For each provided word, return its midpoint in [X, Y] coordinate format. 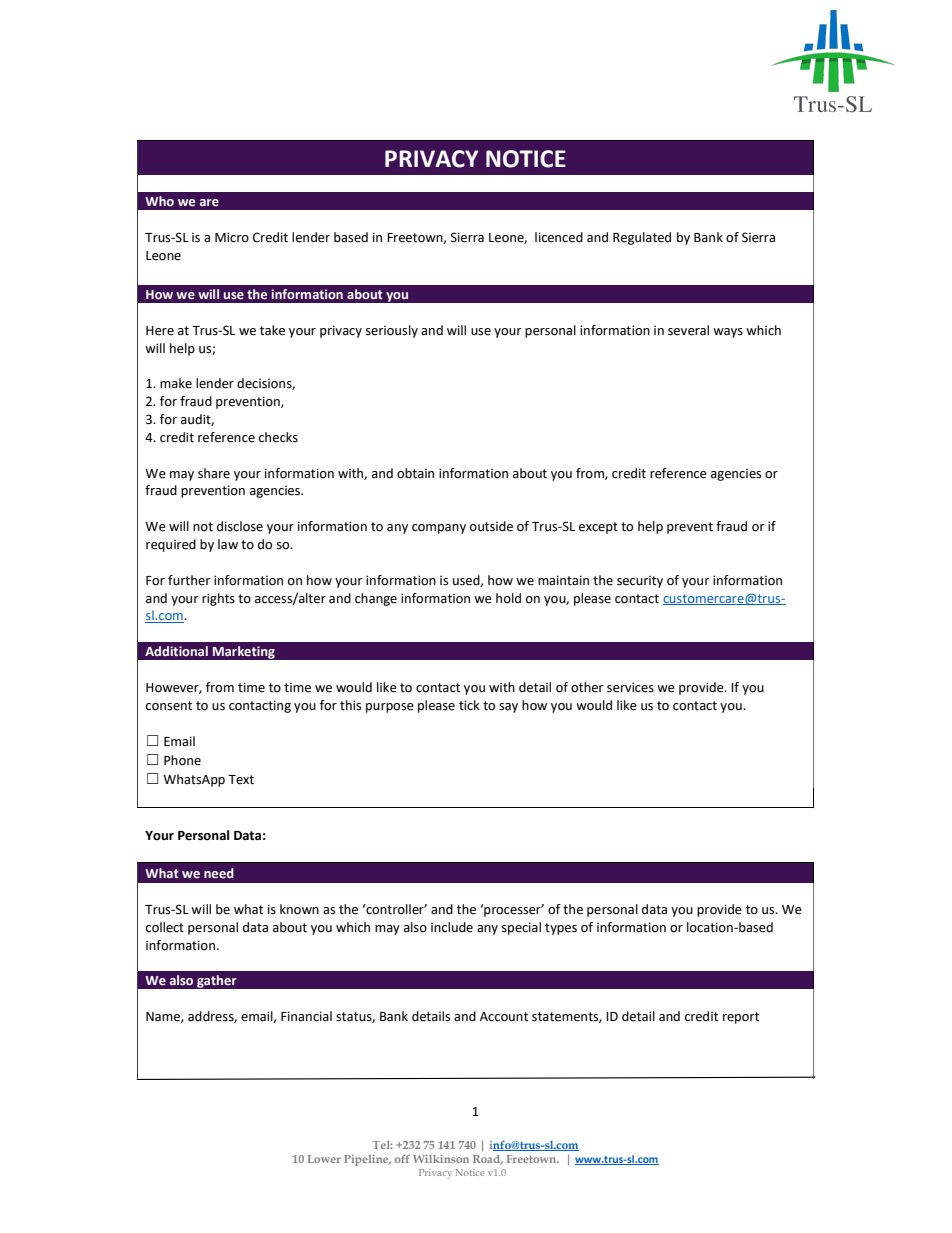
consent [169, 706]
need [219, 873]
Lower [324, 1159]
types [561, 929]
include [452, 927]
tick [469, 705]
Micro [232, 237]
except [598, 528]
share [214, 473]
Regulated [642, 238]
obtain [415, 473]
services [630, 687]
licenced [559, 237]
